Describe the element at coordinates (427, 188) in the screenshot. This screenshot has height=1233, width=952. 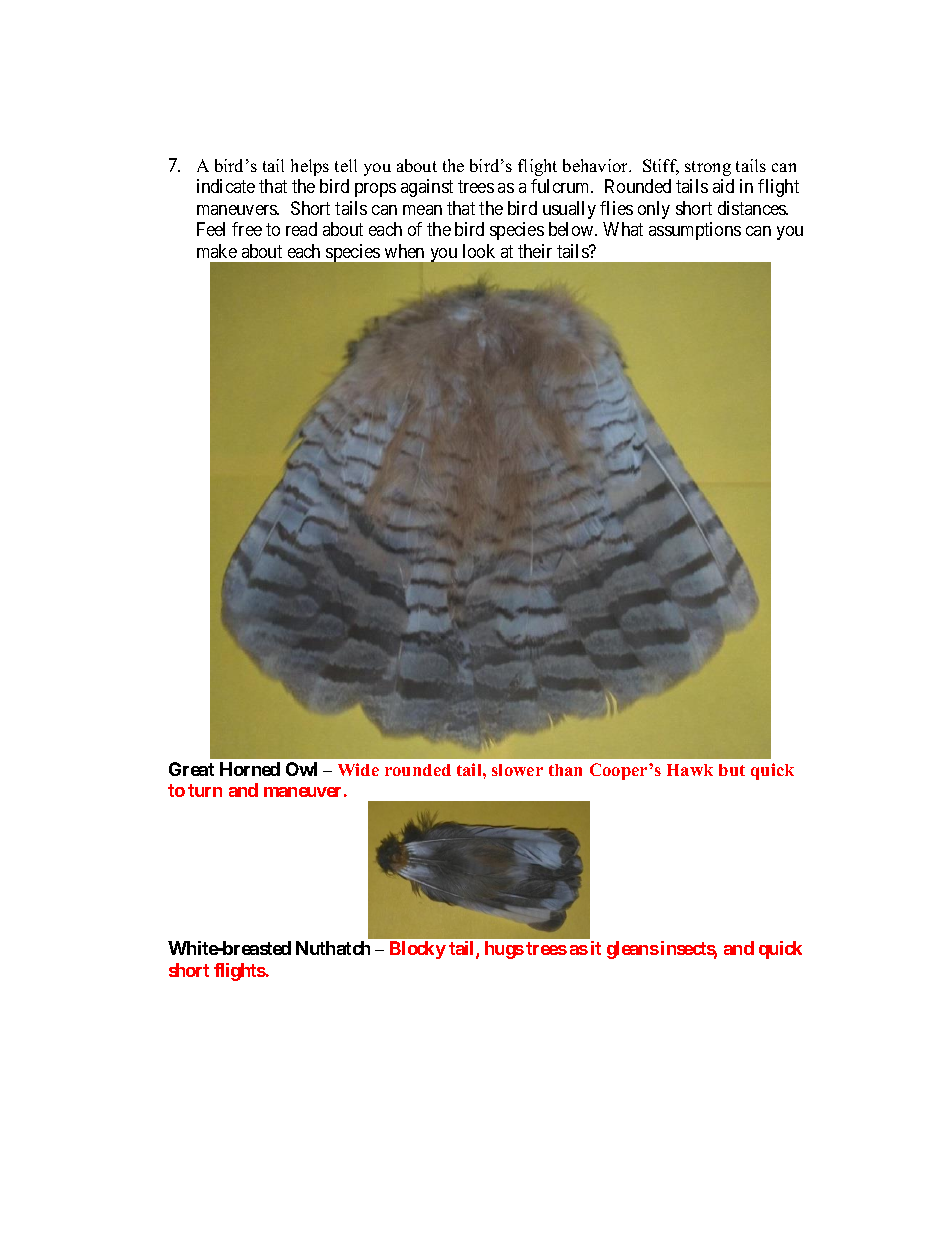
I see `against` at that location.
